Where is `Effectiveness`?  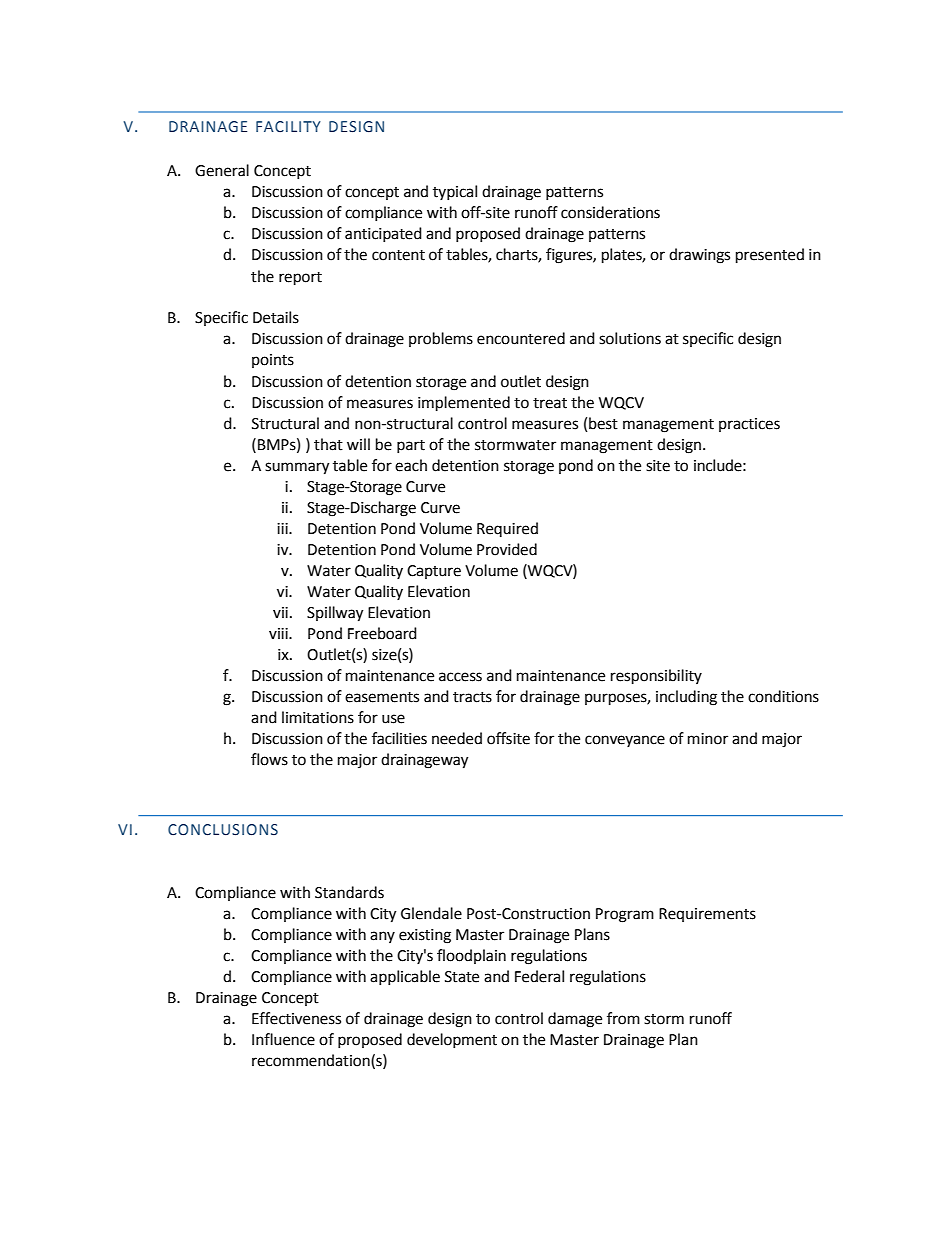 Effectiveness is located at coordinates (296, 1018).
